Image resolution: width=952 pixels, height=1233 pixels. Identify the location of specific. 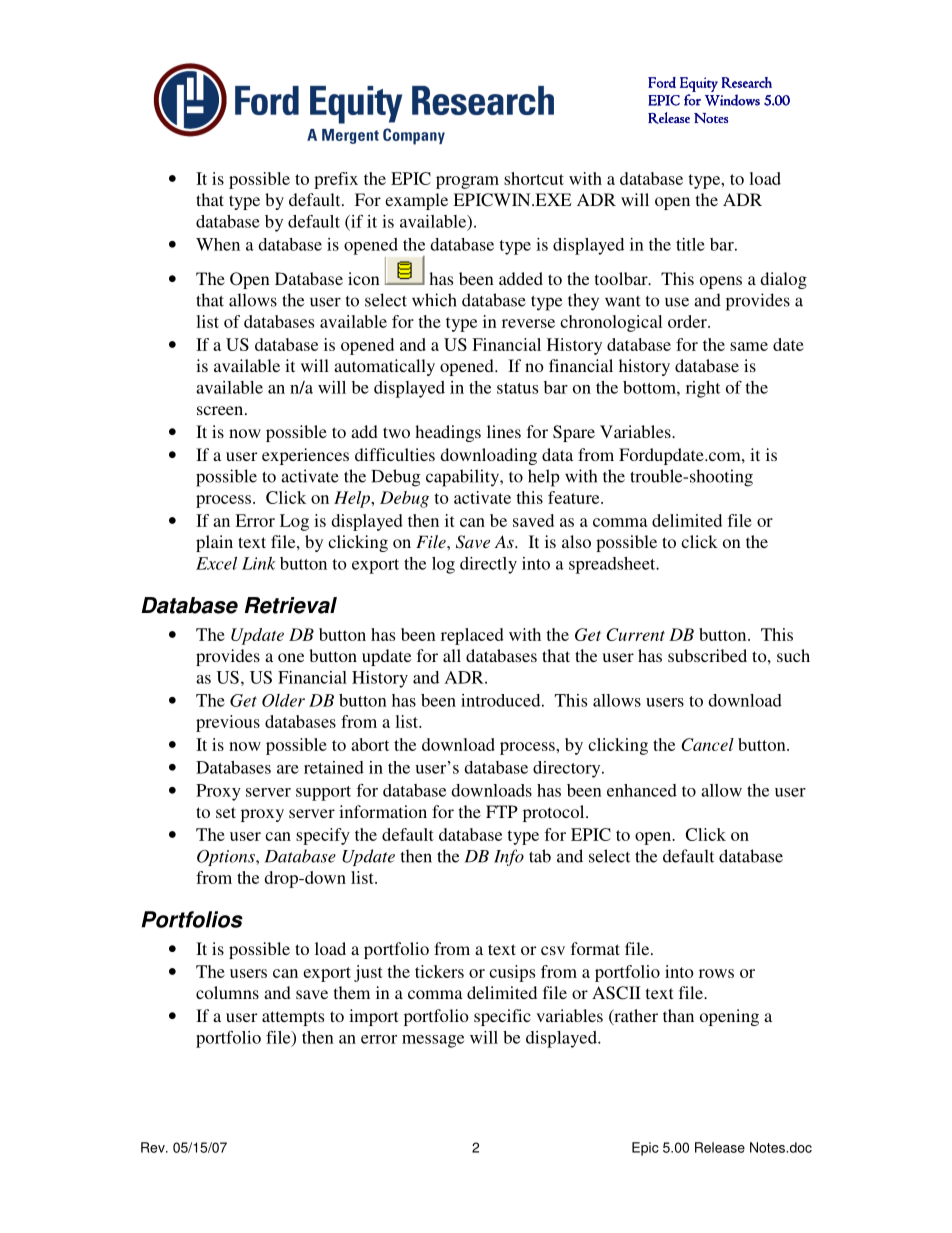
(502, 1017).
